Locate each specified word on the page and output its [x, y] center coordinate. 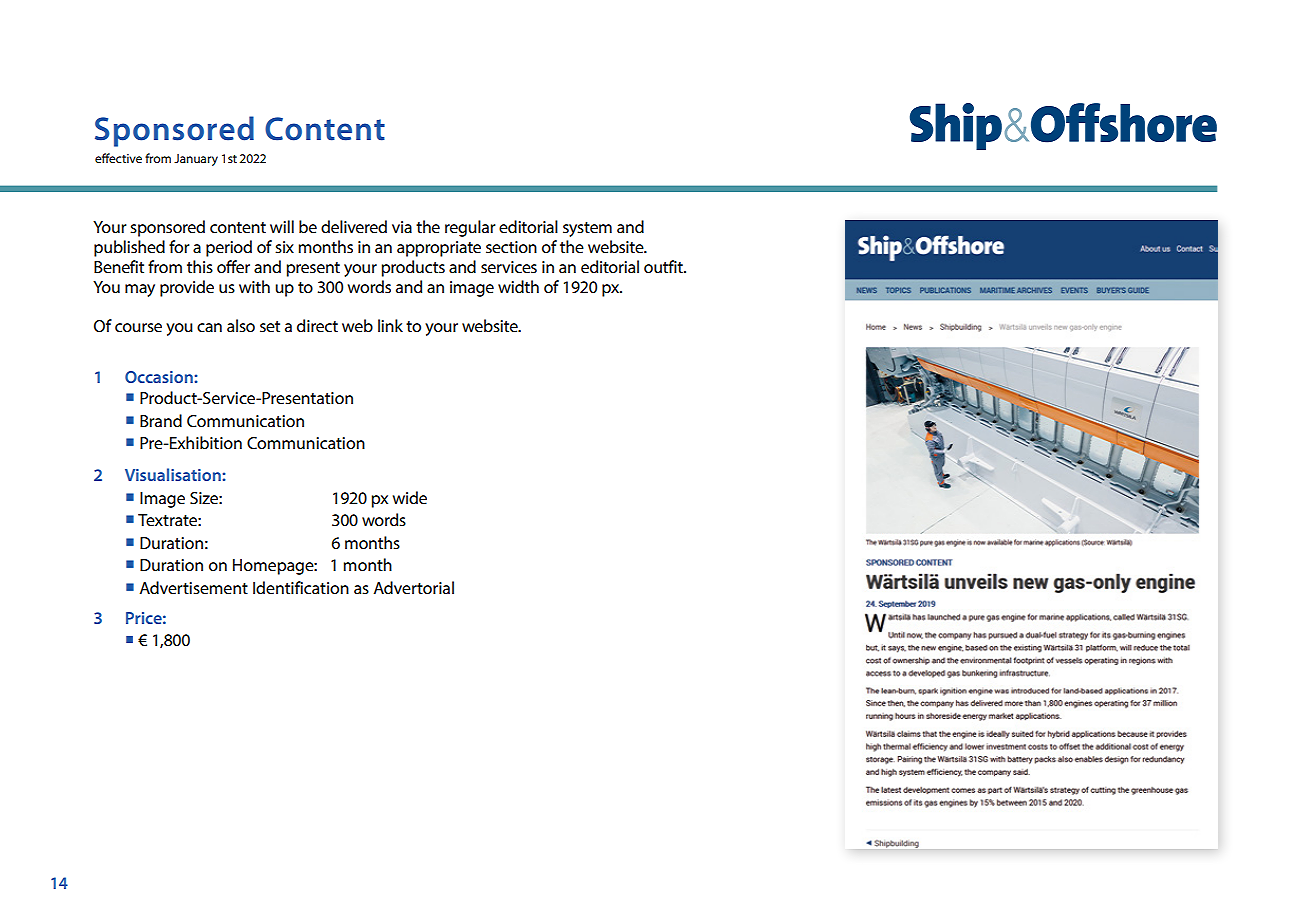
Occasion [159, 377]
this [200, 266]
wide [410, 497]
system [587, 229]
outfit [664, 266]
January [196, 160]
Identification [301, 587]
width [518, 286]
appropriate [439, 249]
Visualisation [173, 474]
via [402, 227]
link [390, 325]
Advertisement [194, 587]
